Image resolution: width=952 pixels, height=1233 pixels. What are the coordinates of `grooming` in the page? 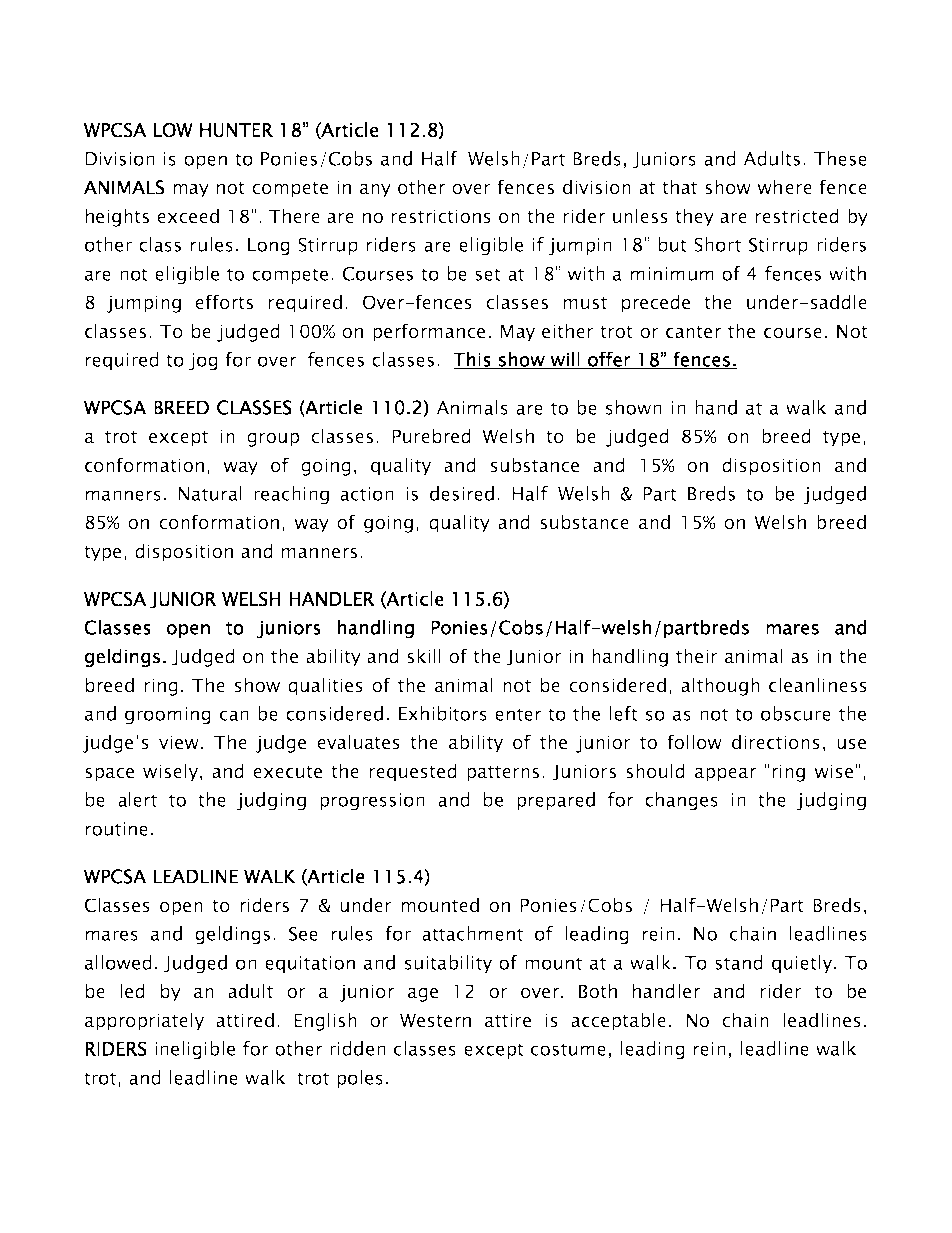 It's located at (168, 716).
